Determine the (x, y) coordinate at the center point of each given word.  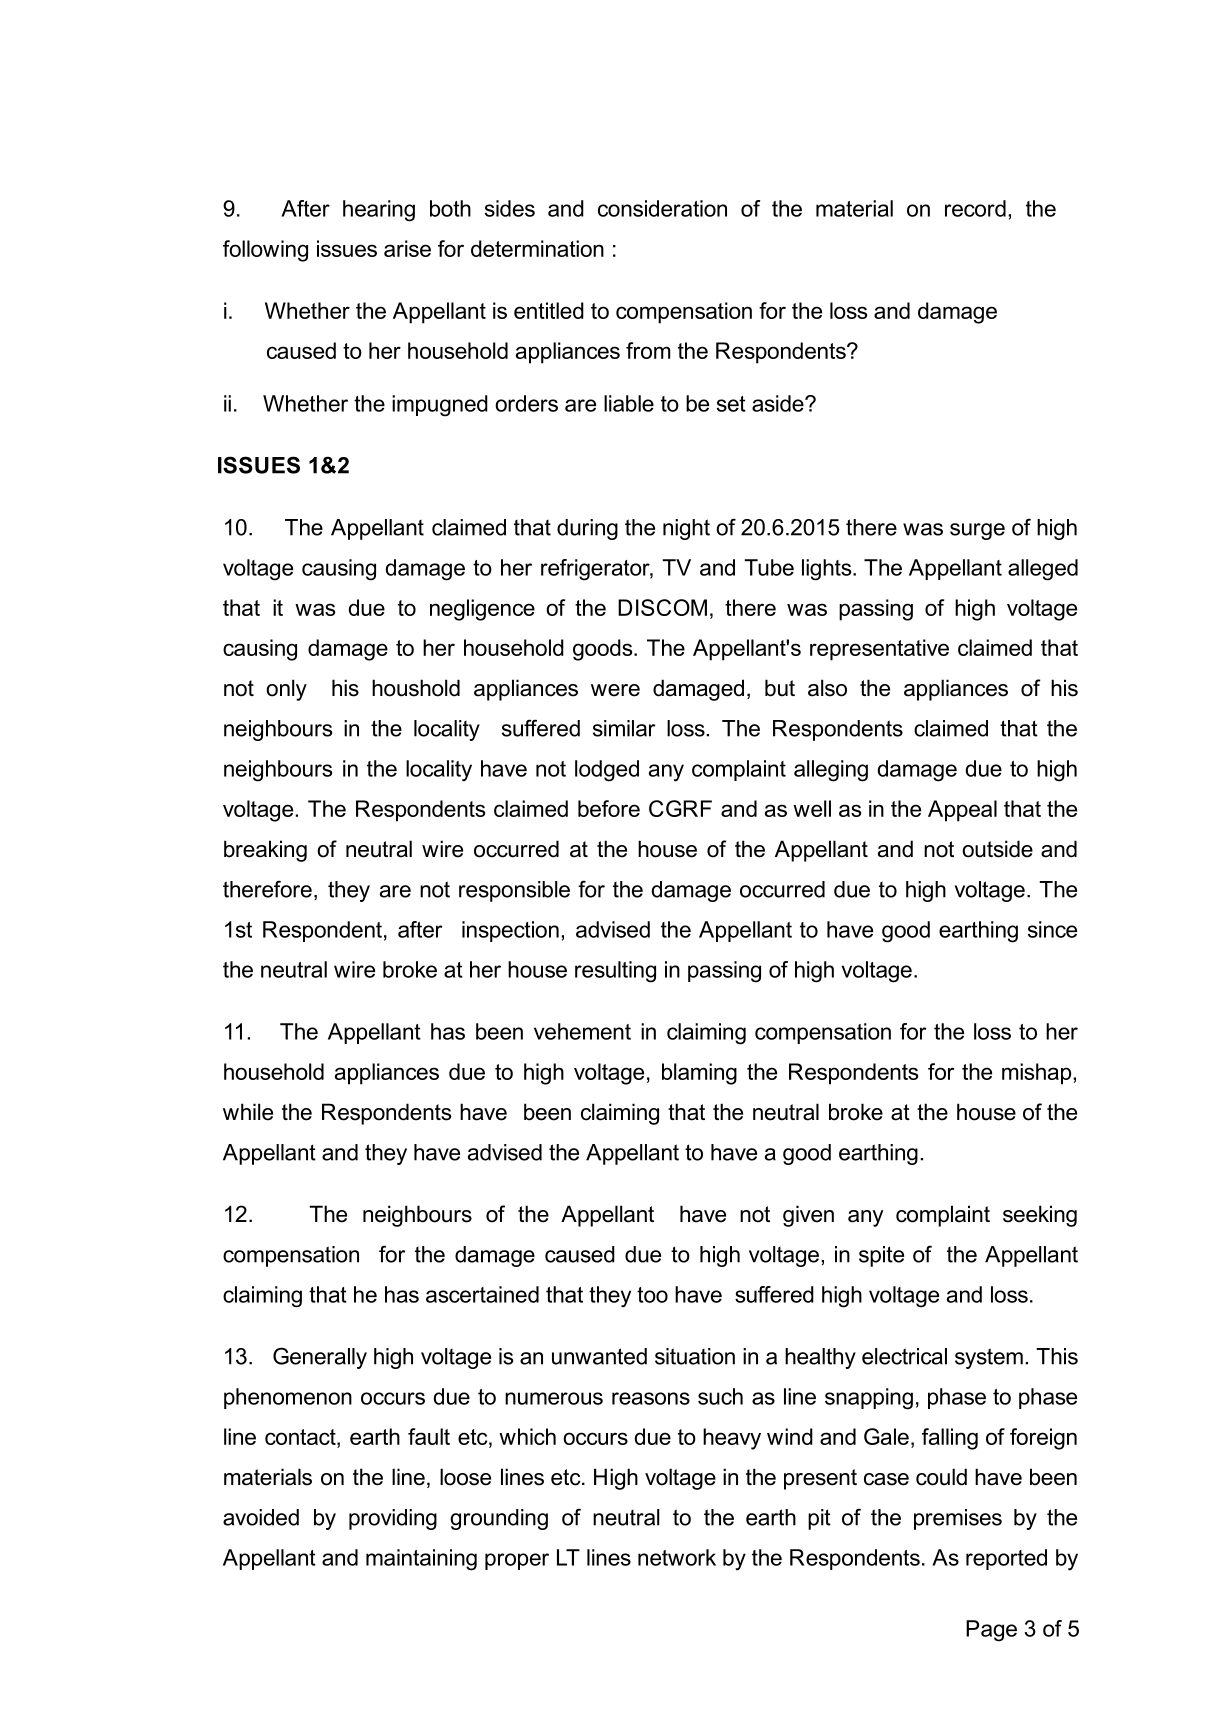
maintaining (421, 1560)
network (677, 1557)
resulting (615, 972)
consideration (662, 208)
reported (1006, 1559)
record (975, 208)
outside (997, 849)
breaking (265, 851)
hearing (379, 211)
